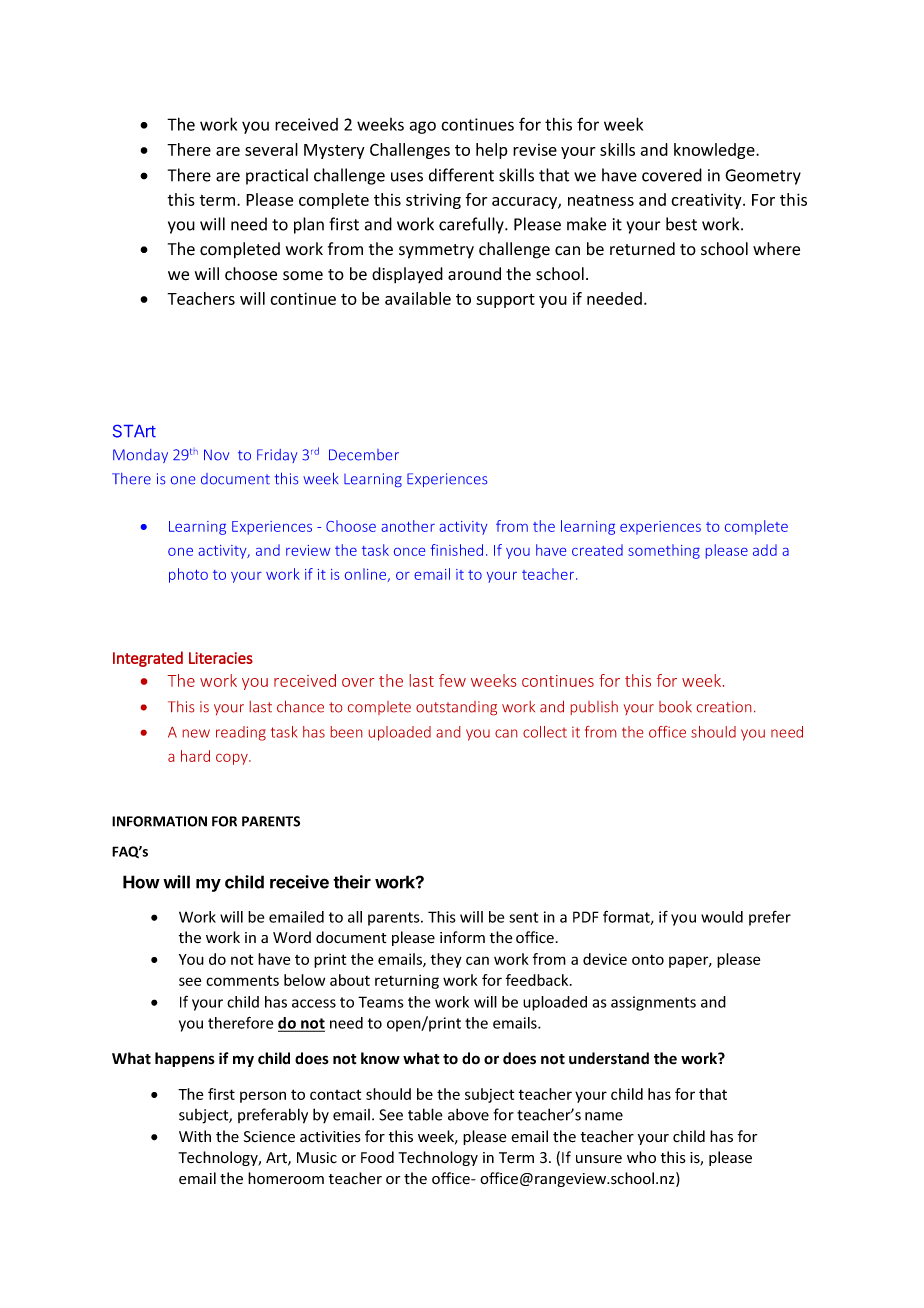 The height and width of the screenshot is (1308, 924). Describe the element at coordinates (352, 882) in the screenshot. I see `their` at that location.
